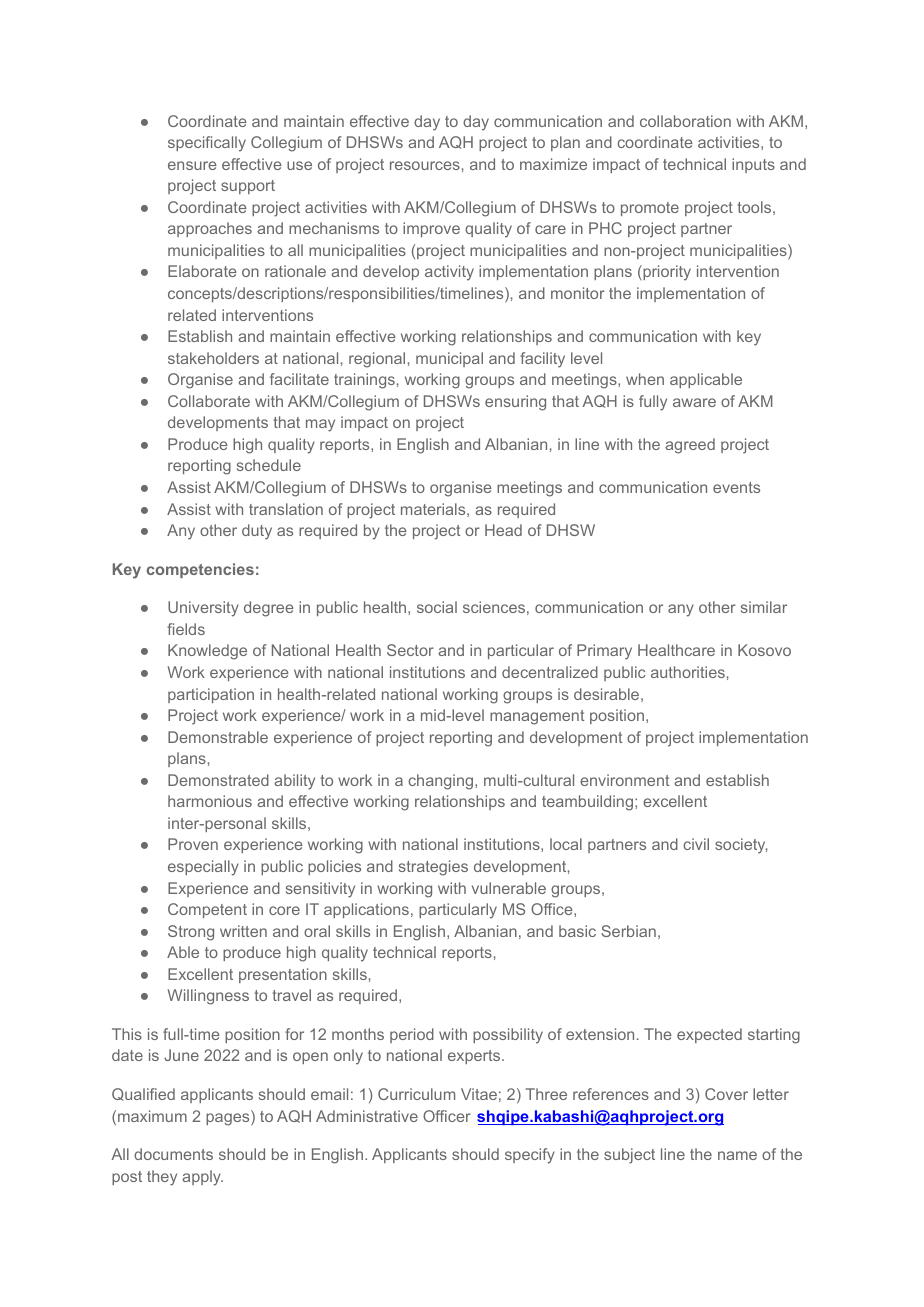  Describe the element at coordinates (425, 165) in the page. I see `resources` at that location.
